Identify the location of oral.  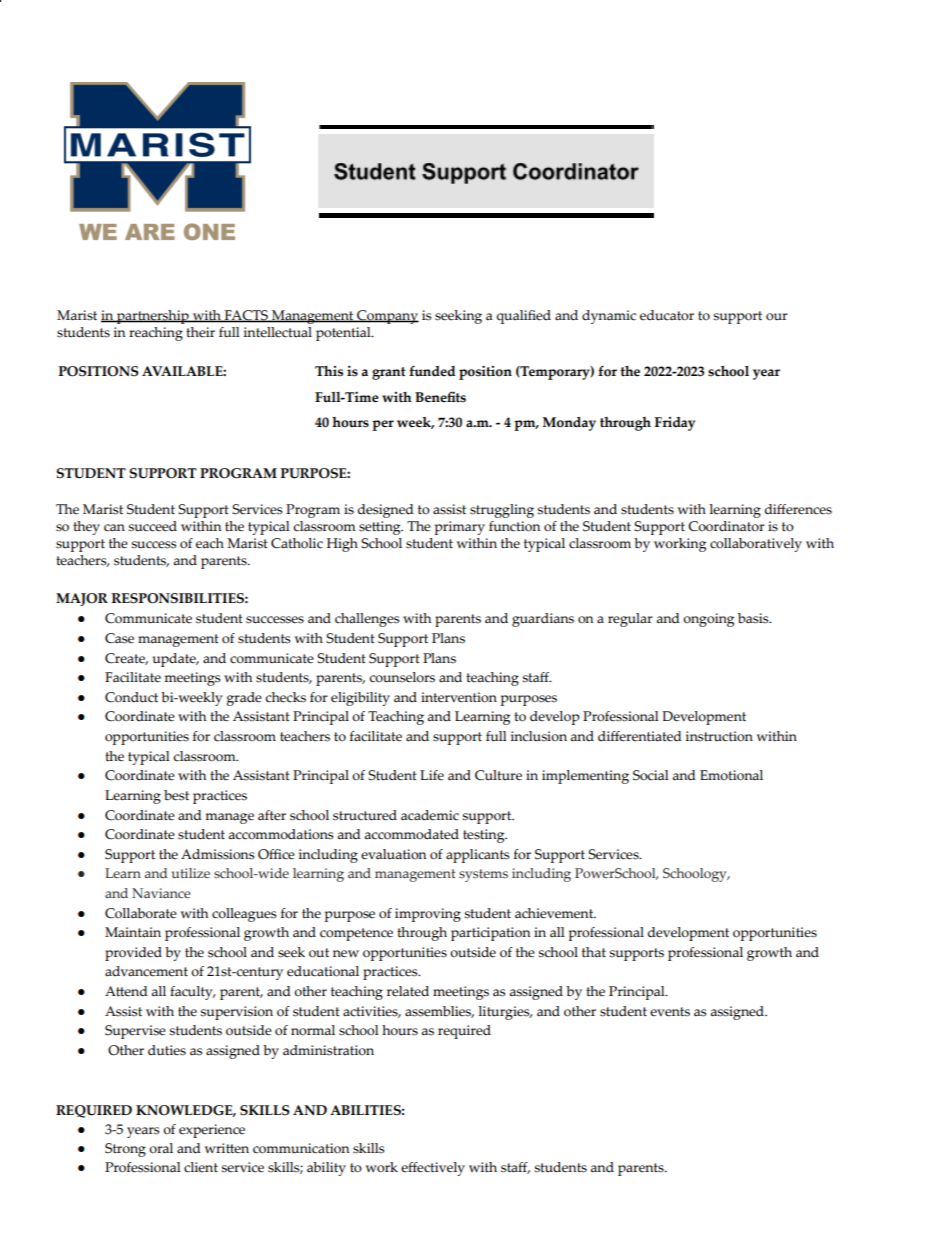
(161, 1148).
